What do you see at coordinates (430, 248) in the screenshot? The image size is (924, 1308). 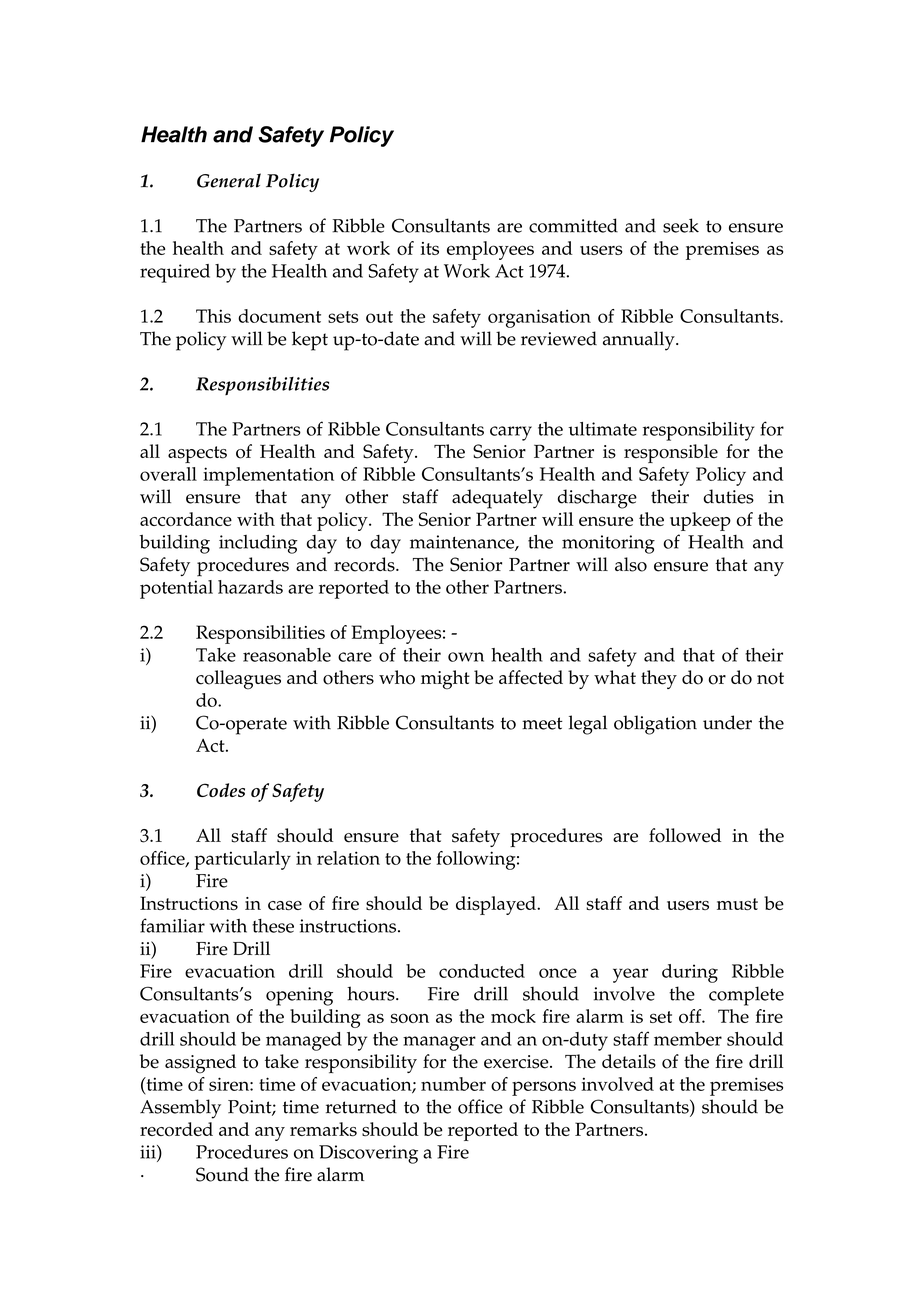 I see `its` at bounding box center [430, 248].
